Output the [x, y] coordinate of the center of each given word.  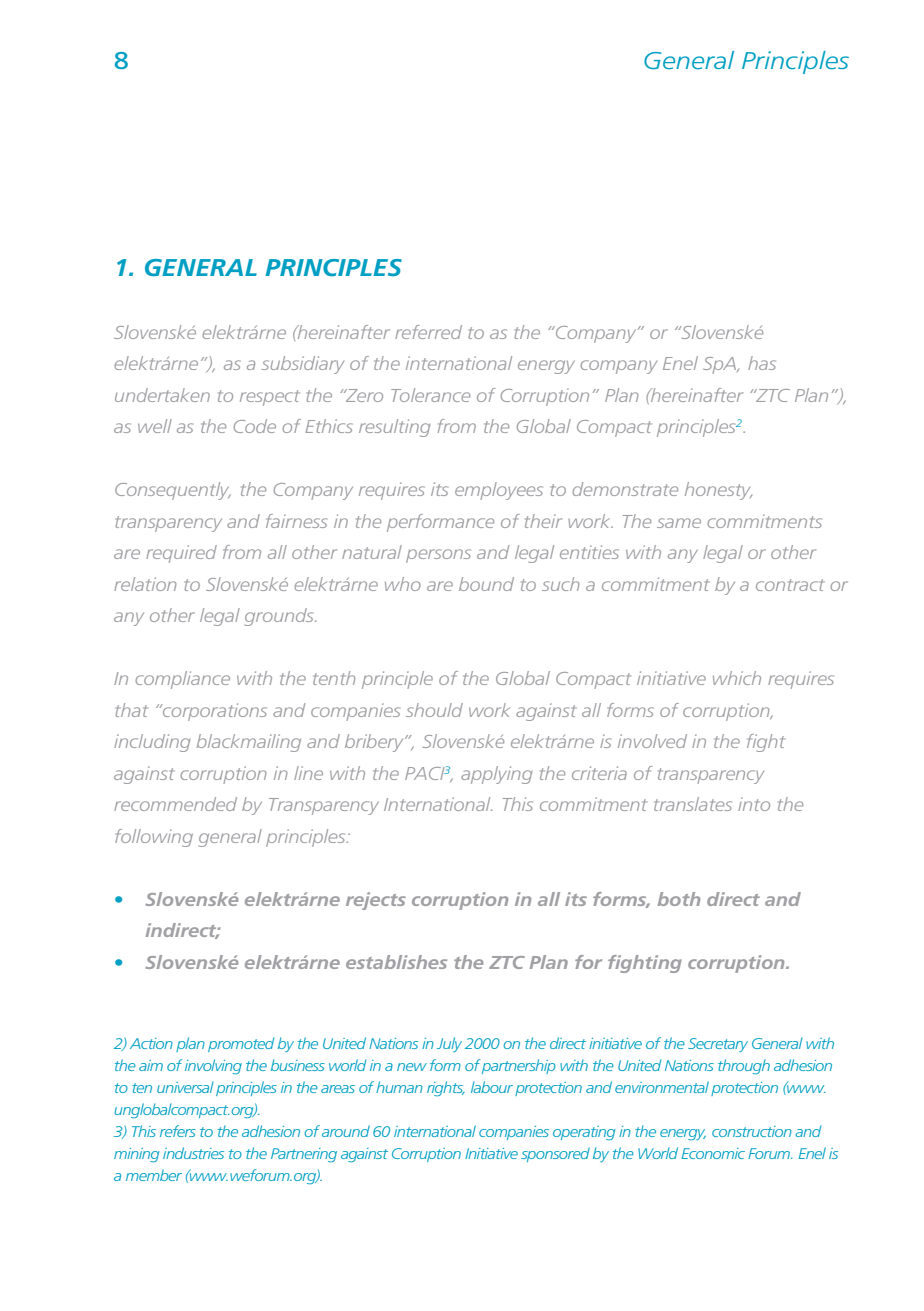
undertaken [162, 395]
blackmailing [248, 743]
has [762, 363]
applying [497, 775]
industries [193, 1153]
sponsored [555, 1154]
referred [428, 332]
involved [652, 741]
